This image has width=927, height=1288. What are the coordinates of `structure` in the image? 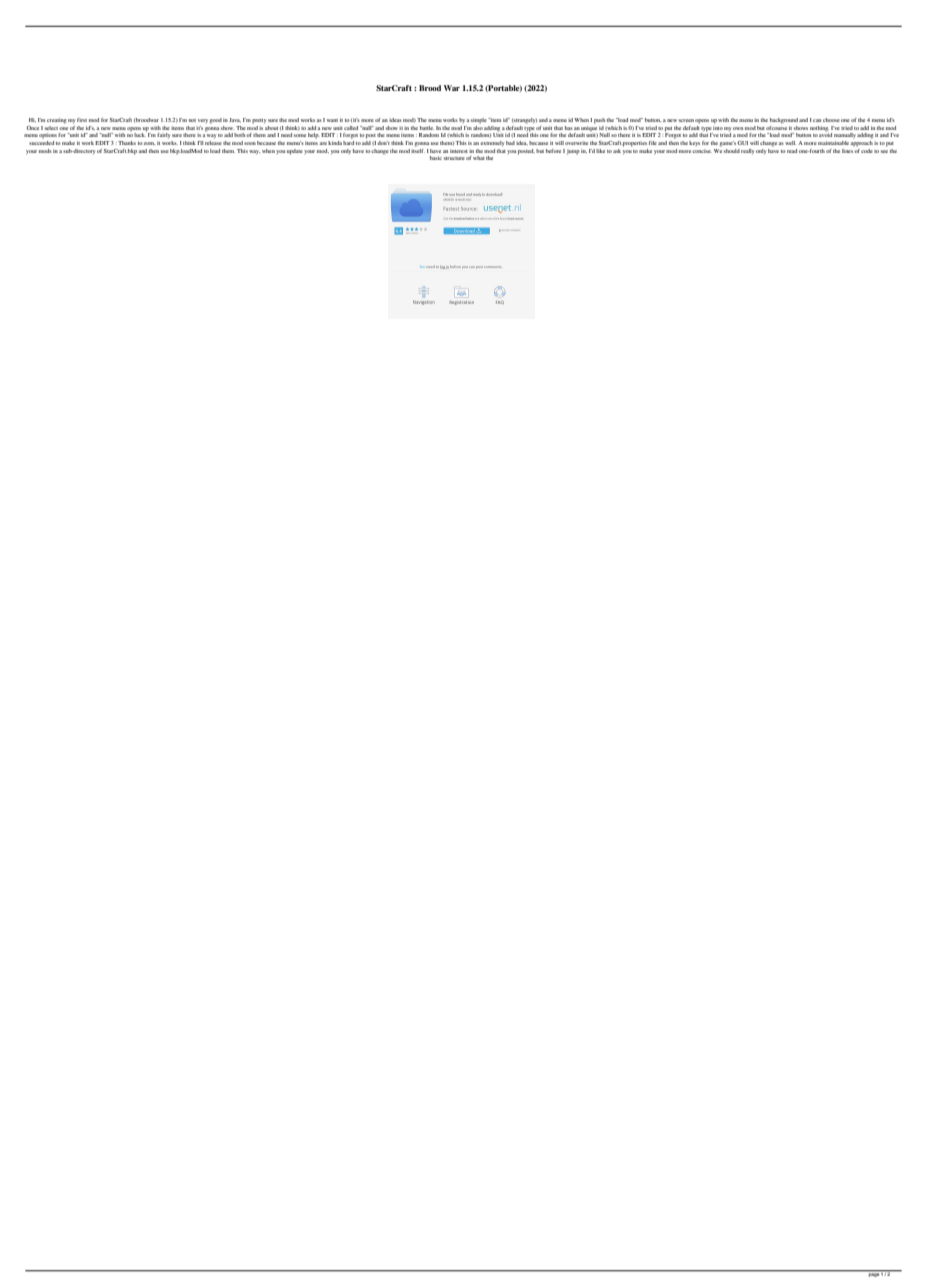 It's located at (454, 158).
